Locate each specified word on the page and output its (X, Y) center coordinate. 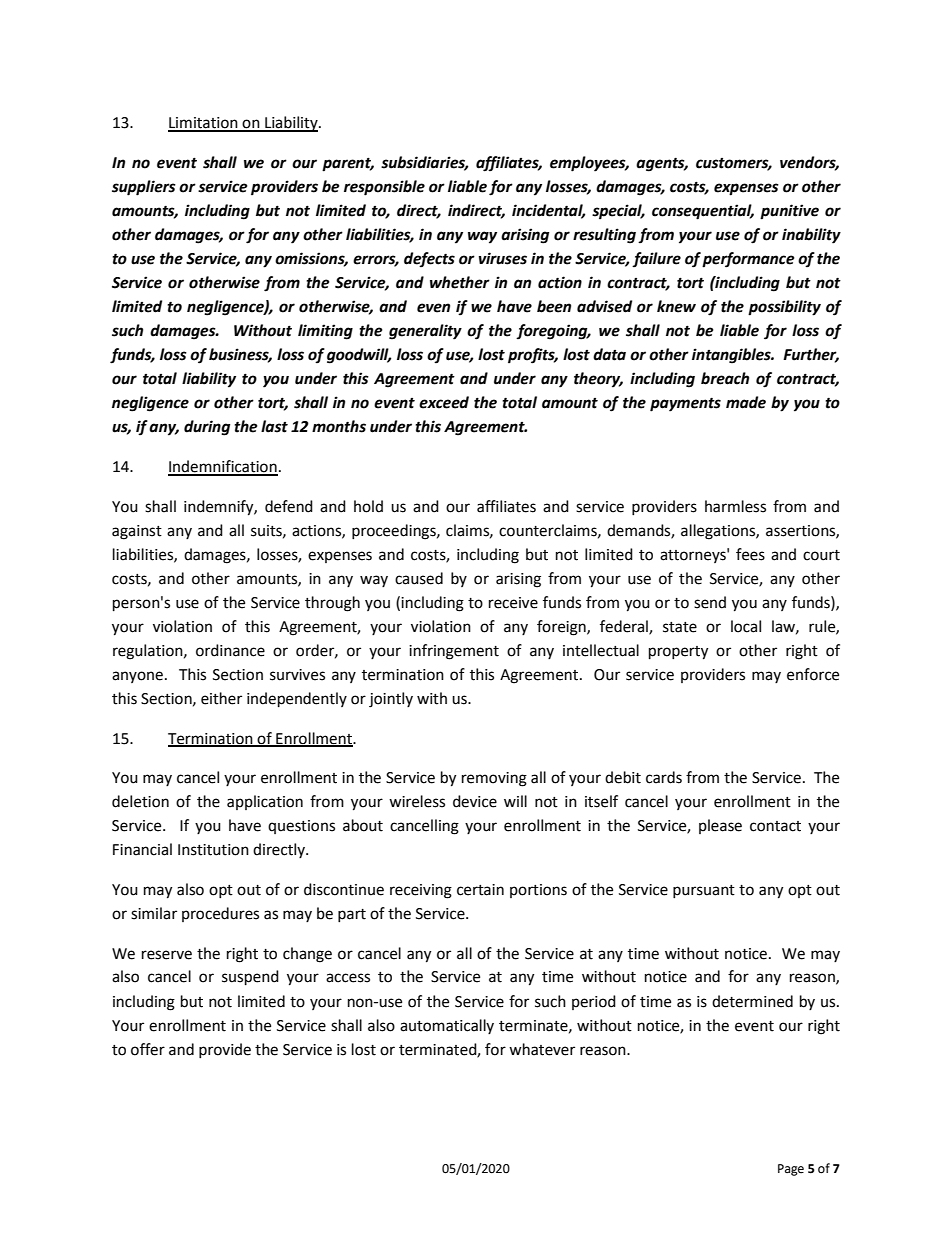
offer (148, 1049)
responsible (384, 188)
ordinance (230, 650)
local (746, 626)
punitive (789, 212)
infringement (454, 652)
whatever (542, 1049)
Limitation (204, 124)
